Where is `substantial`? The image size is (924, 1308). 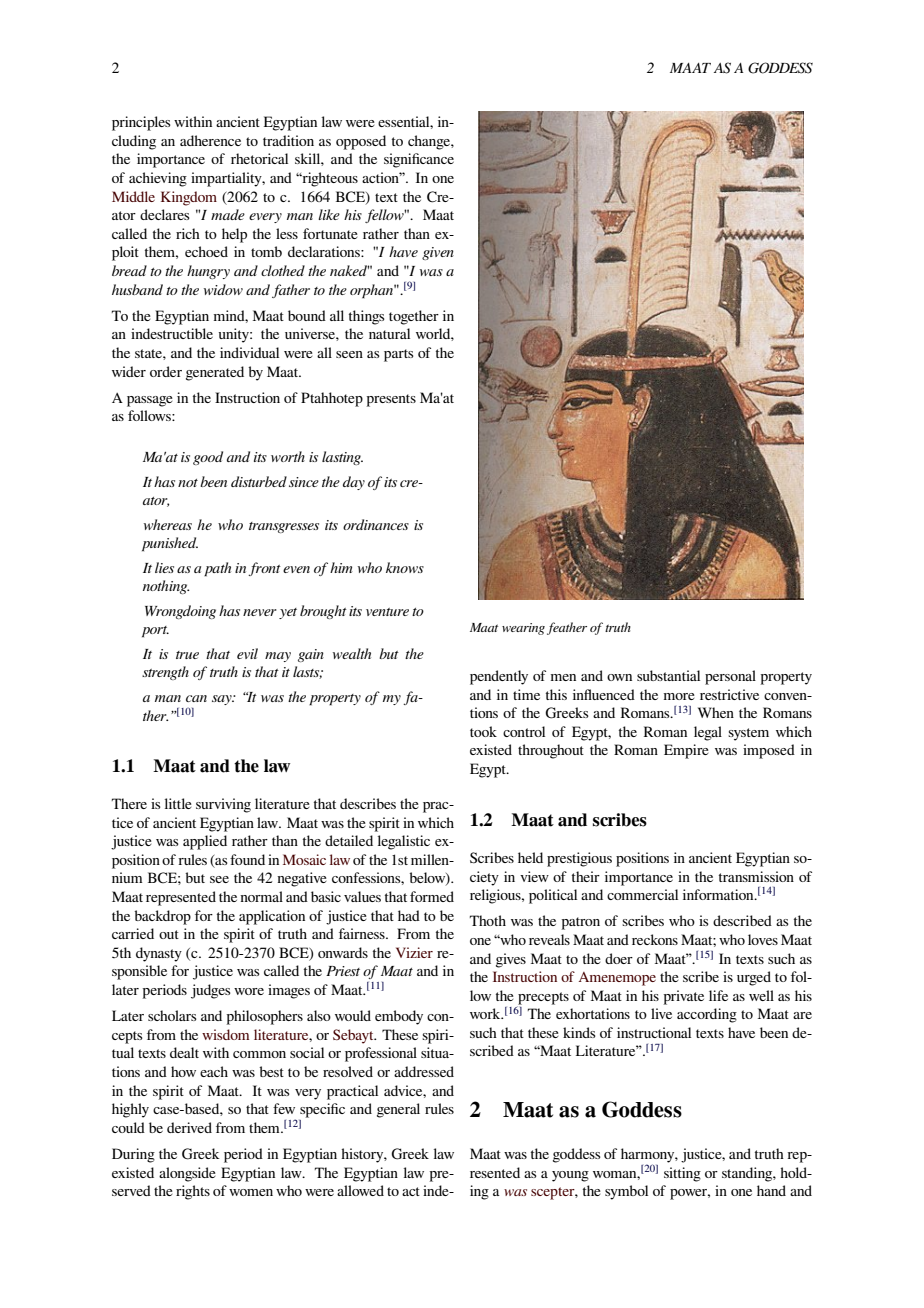
substantial is located at coordinates (668, 675).
